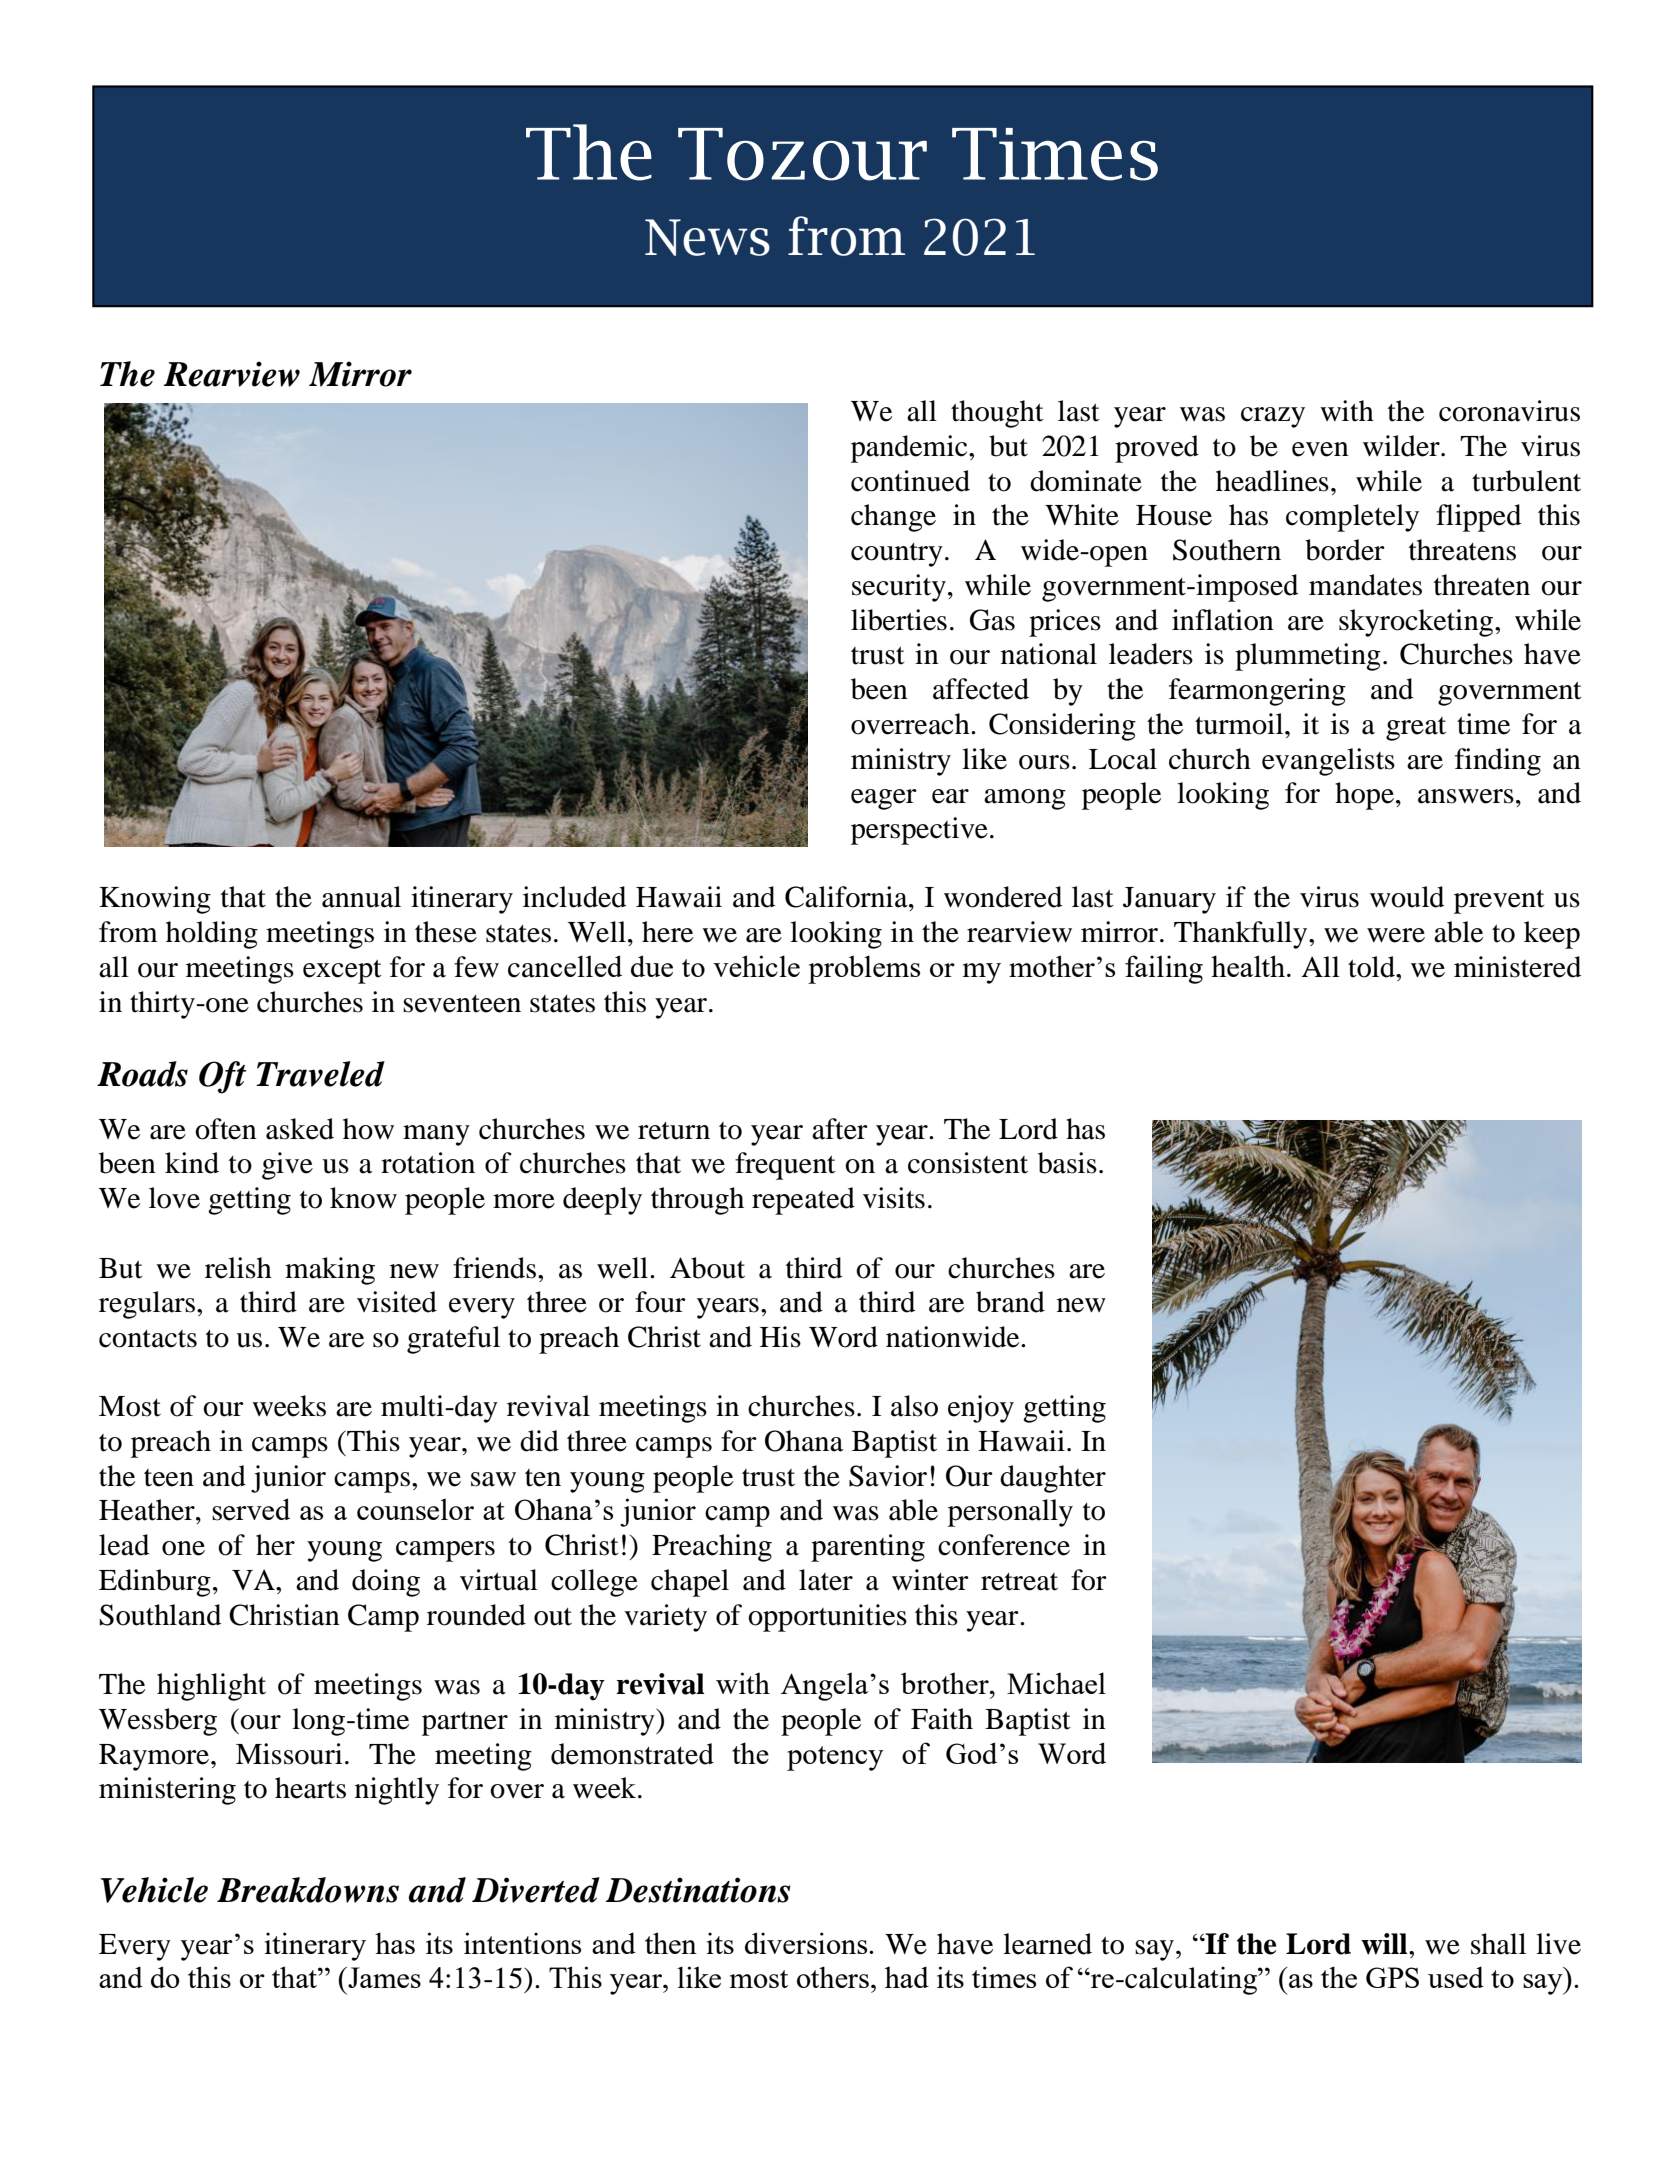 This screenshot has width=1680, height=2174. Describe the element at coordinates (308, 1890) in the screenshot. I see `Breakdowns` at that location.
